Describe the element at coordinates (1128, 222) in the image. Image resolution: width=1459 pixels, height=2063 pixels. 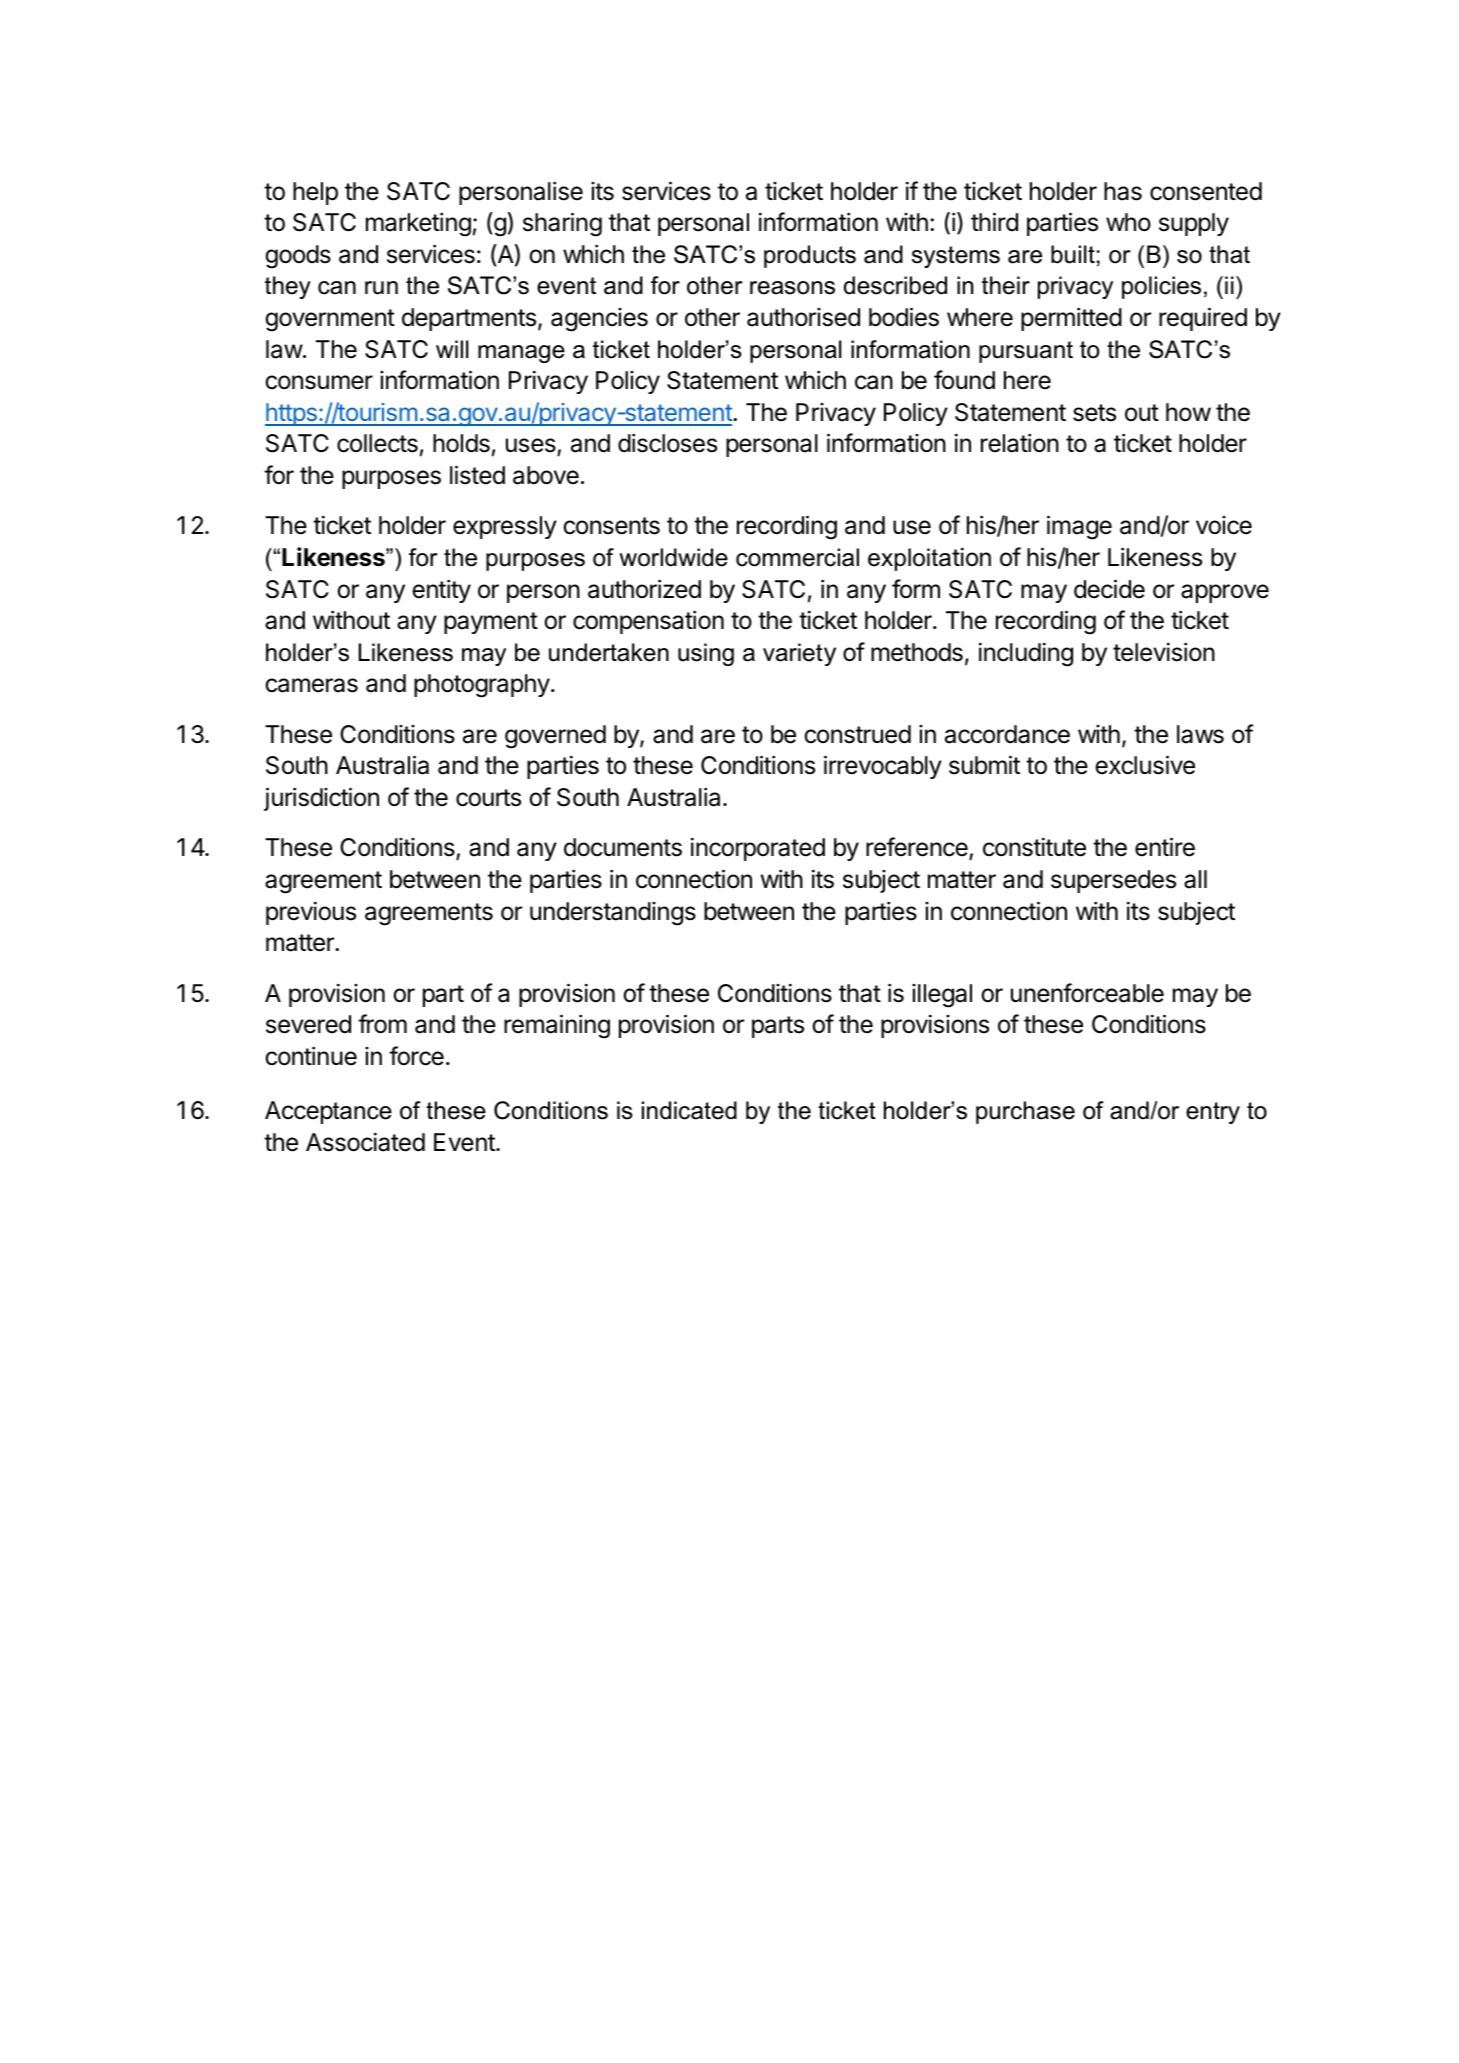
I see `who` at that location.
